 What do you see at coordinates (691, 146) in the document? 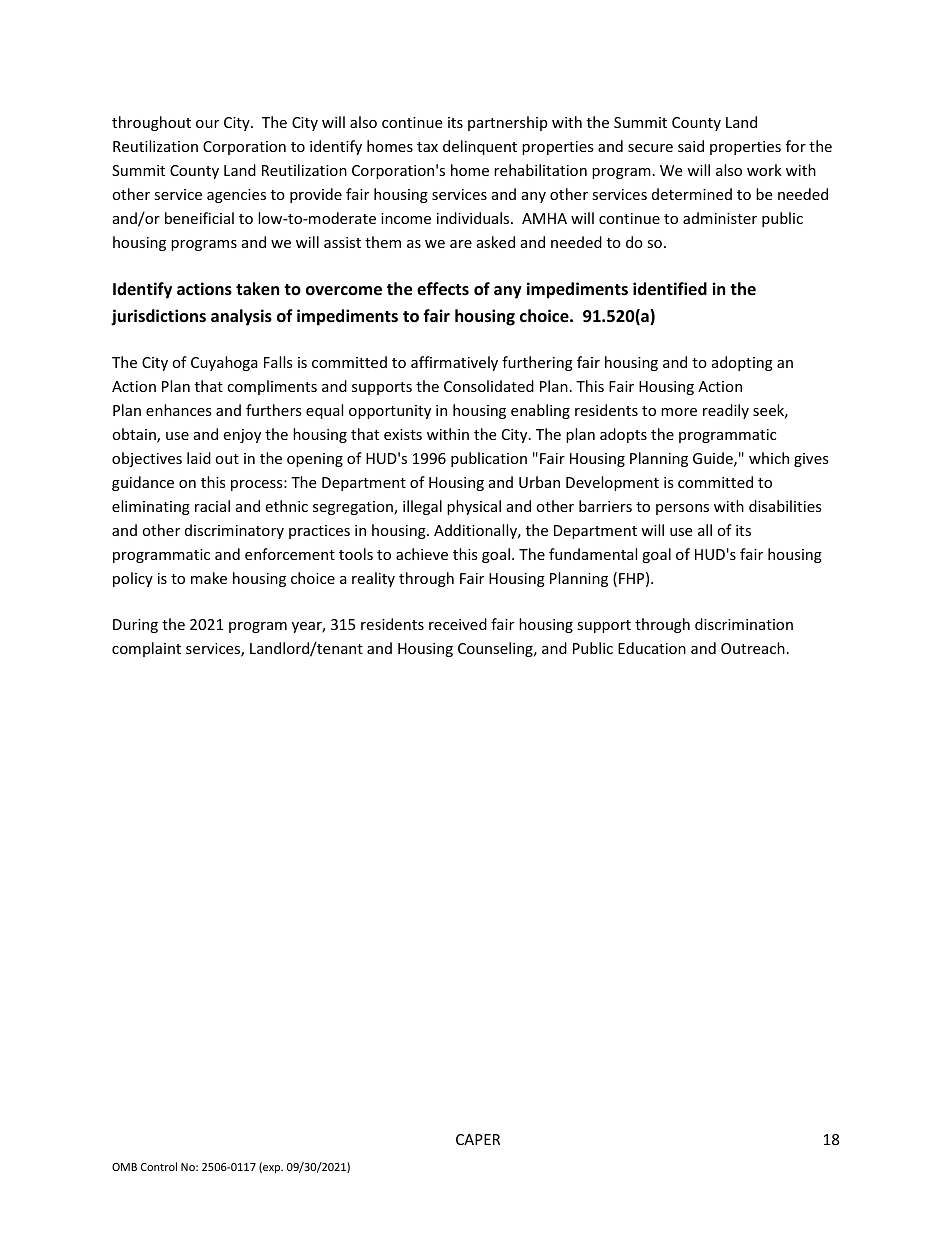
I see `said` at bounding box center [691, 146].
